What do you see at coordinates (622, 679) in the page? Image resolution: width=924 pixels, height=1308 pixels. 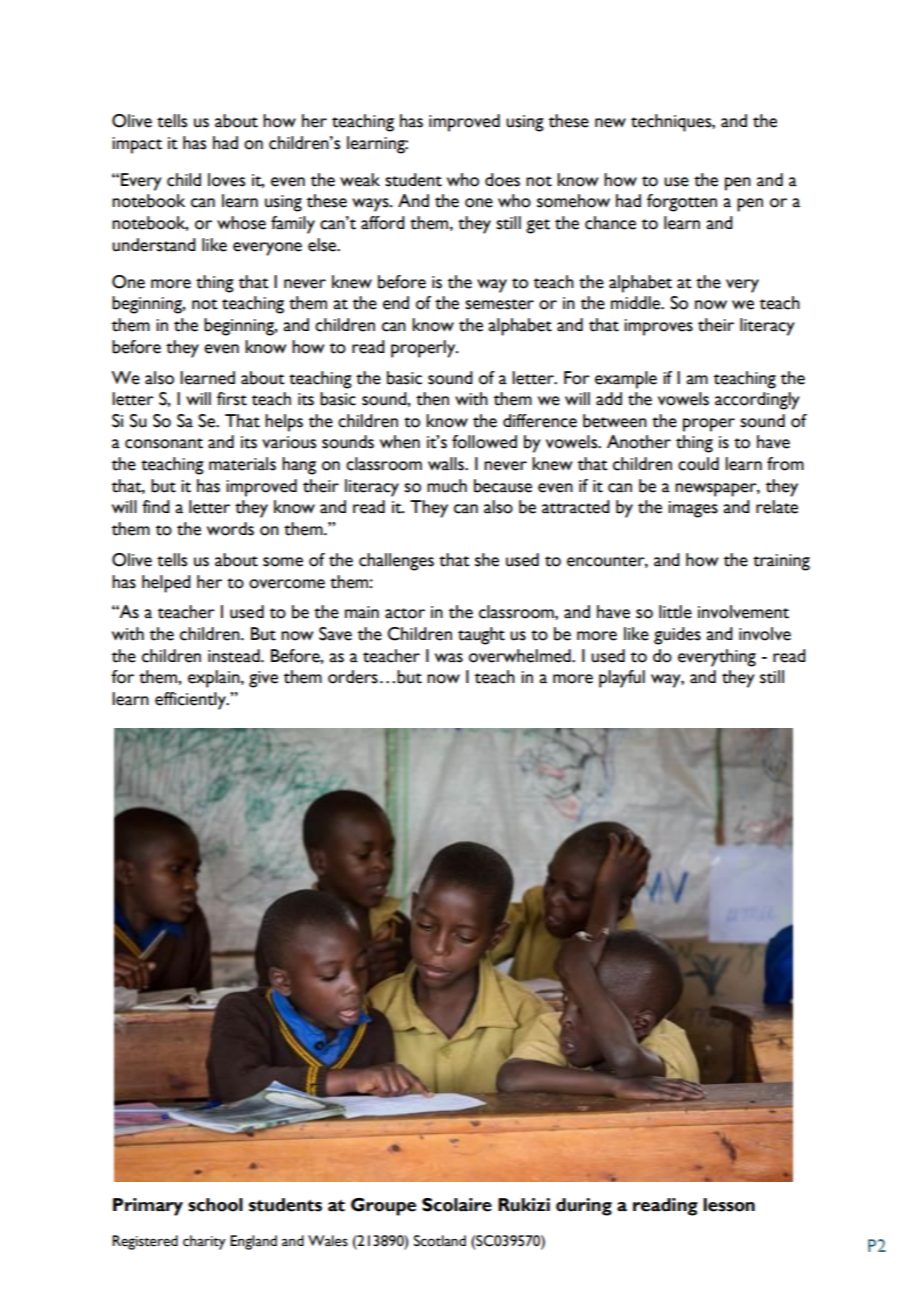 I see `playful` at bounding box center [622, 679].
